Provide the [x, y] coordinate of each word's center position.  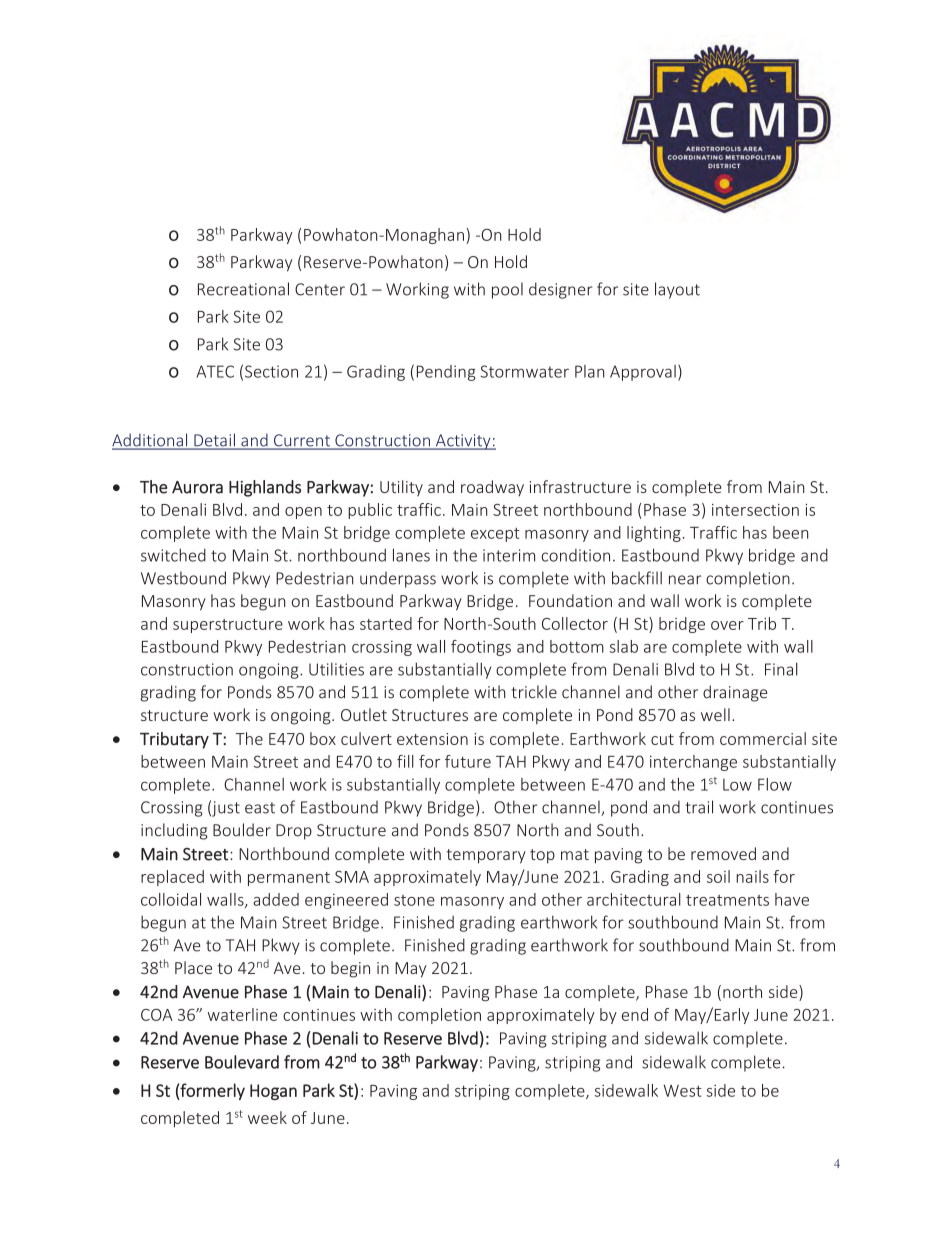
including [174, 831]
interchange [693, 763]
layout [677, 290]
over [727, 625]
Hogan [273, 1092]
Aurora [197, 487]
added [276, 899]
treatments [727, 900]
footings [481, 648]
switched [173, 555]
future [468, 761]
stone [414, 900]
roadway [492, 488]
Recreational [243, 289]
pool [507, 290]
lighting [654, 534]
